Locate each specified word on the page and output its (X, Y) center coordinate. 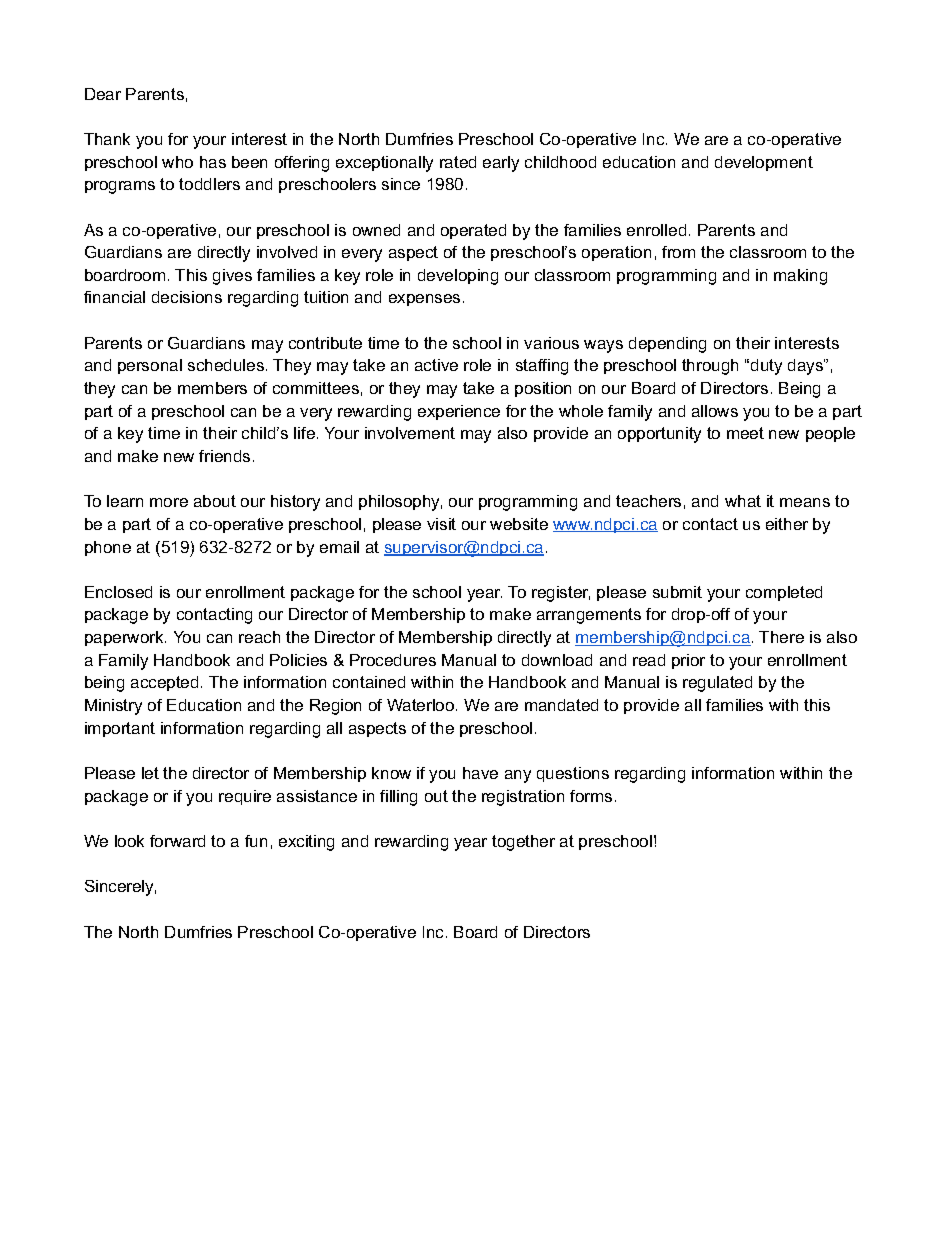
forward (177, 841)
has (213, 162)
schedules (226, 365)
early (501, 164)
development (764, 163)
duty (766, 367)
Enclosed (118, 592)
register (561, 594)
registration (523, 798)
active (436, 365)
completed (784, 593)
